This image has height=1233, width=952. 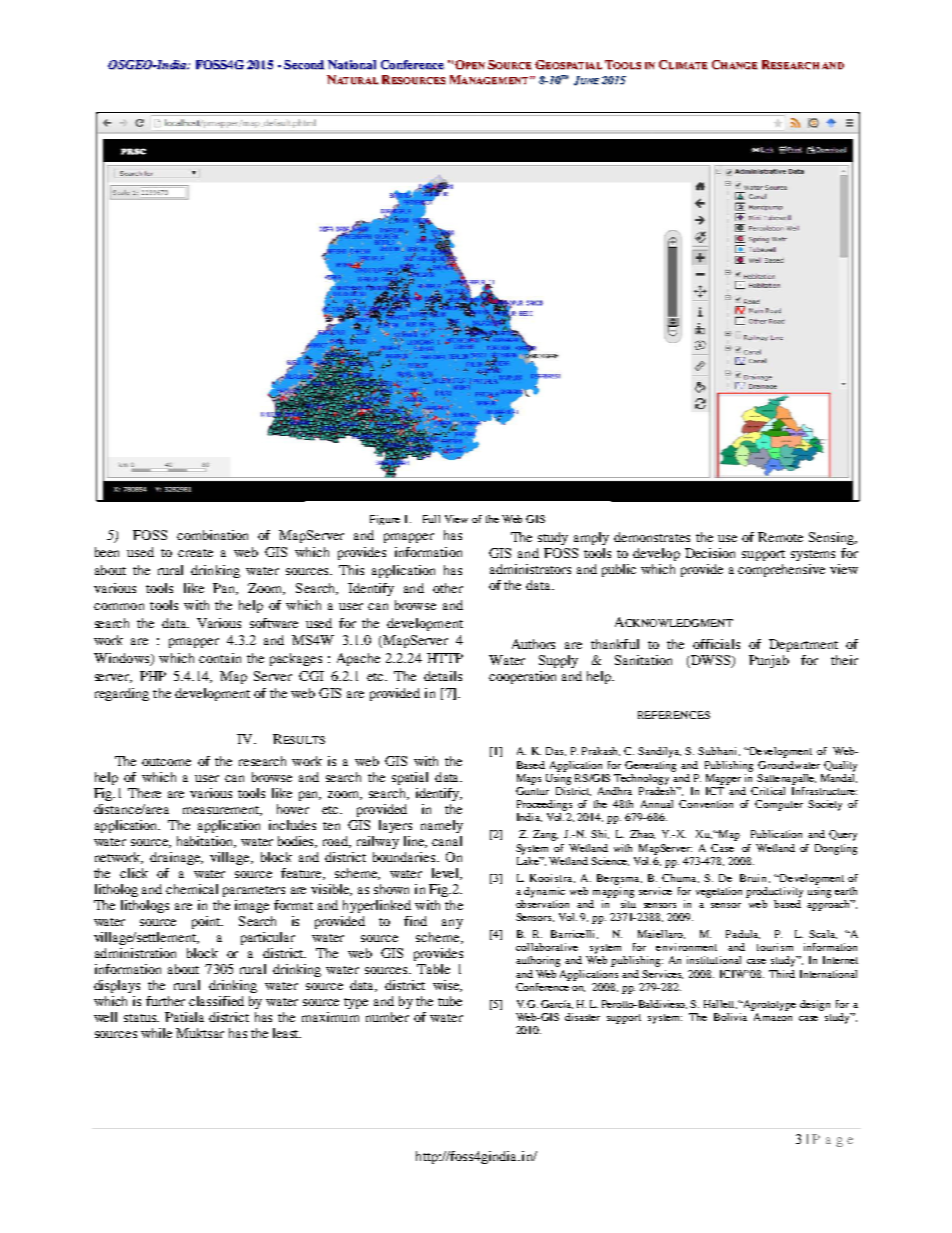 I want to click on Amazon, so click(x=773, y=1017).
